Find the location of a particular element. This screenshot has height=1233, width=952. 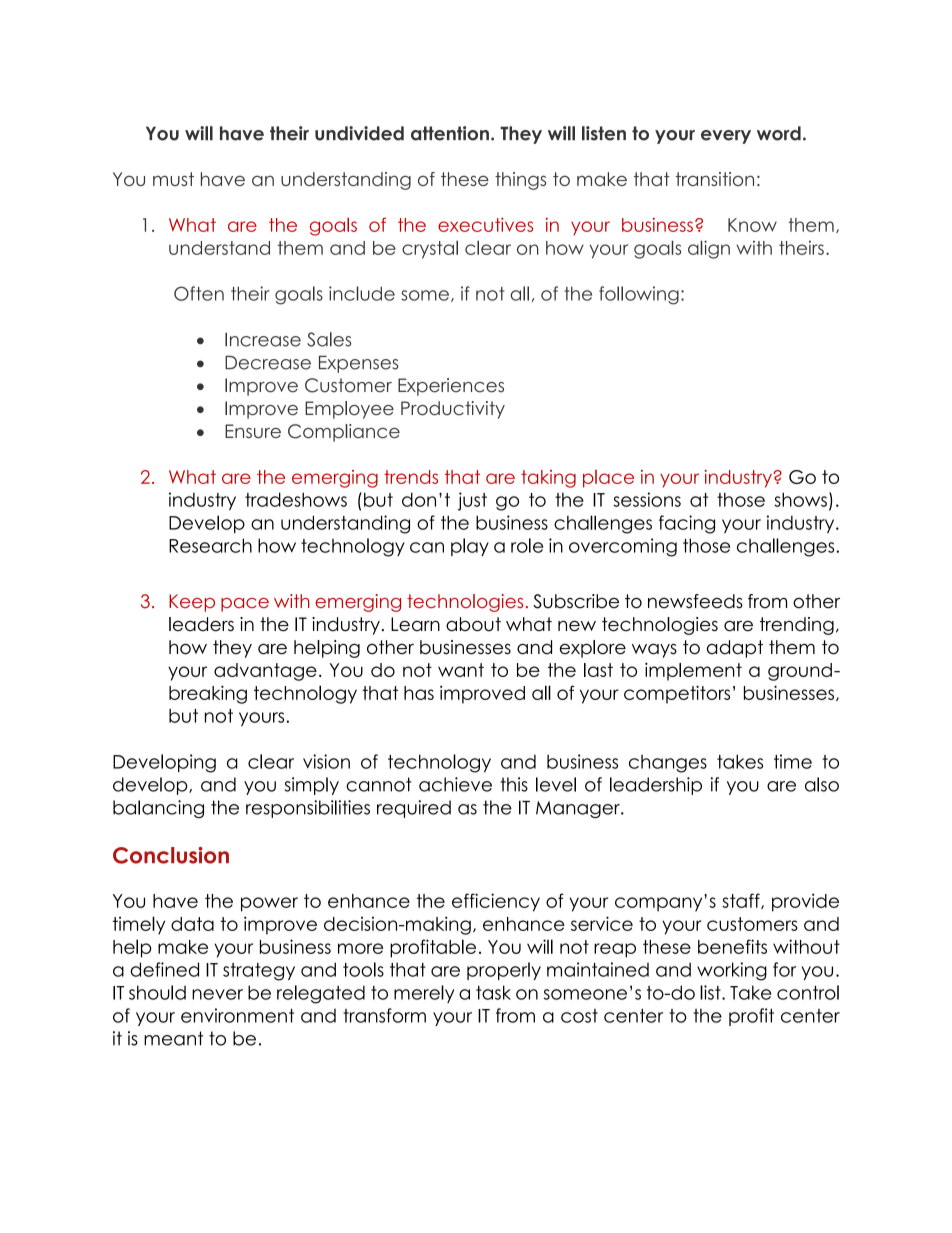

environment is located at coordinates (237, 1015).
